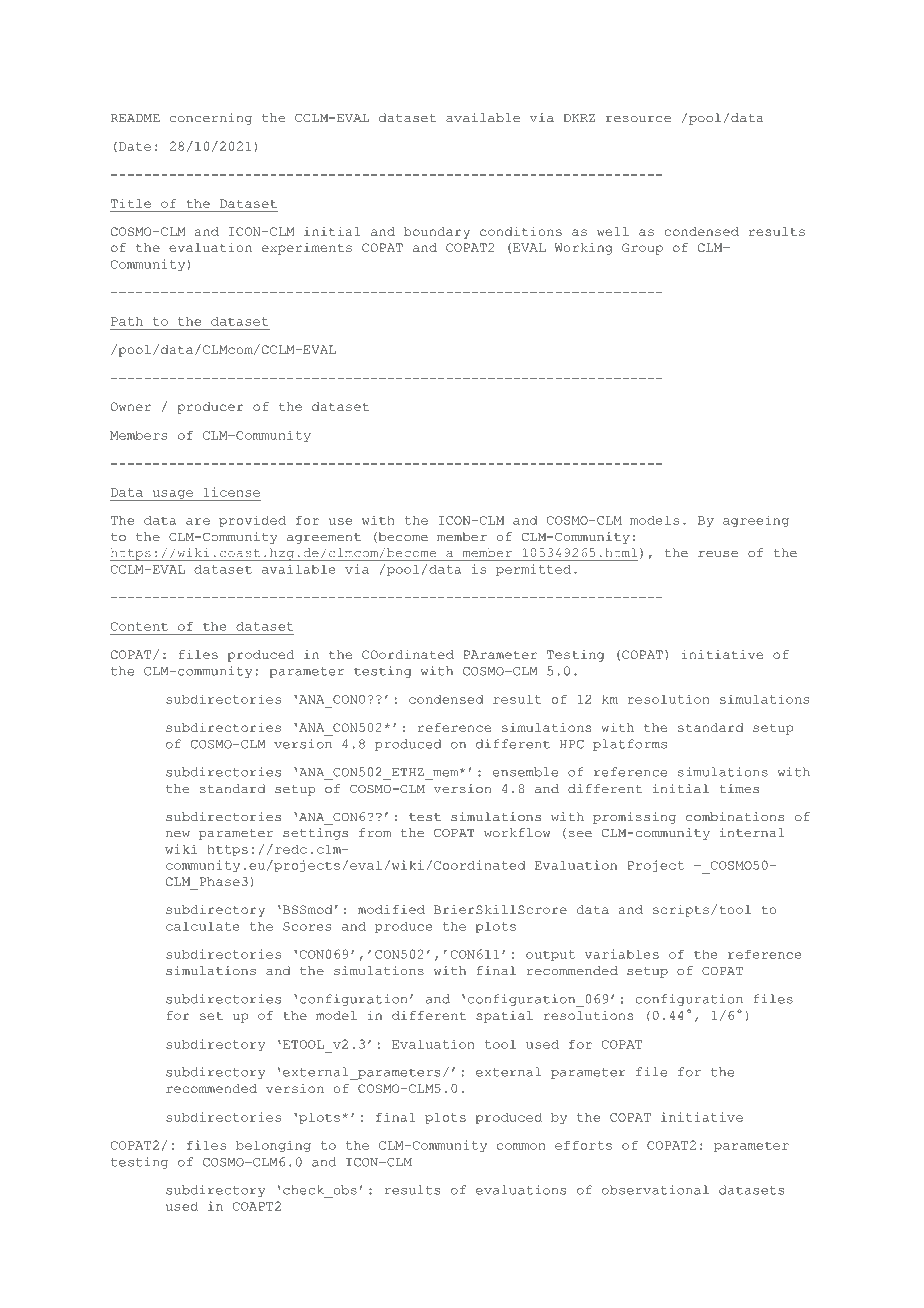 Image resolution: width=924 pixels, height=1308 pixels. What do you see at coordinates (375, 832) in the page?
I see `from` at bounding box center [375, 832].
